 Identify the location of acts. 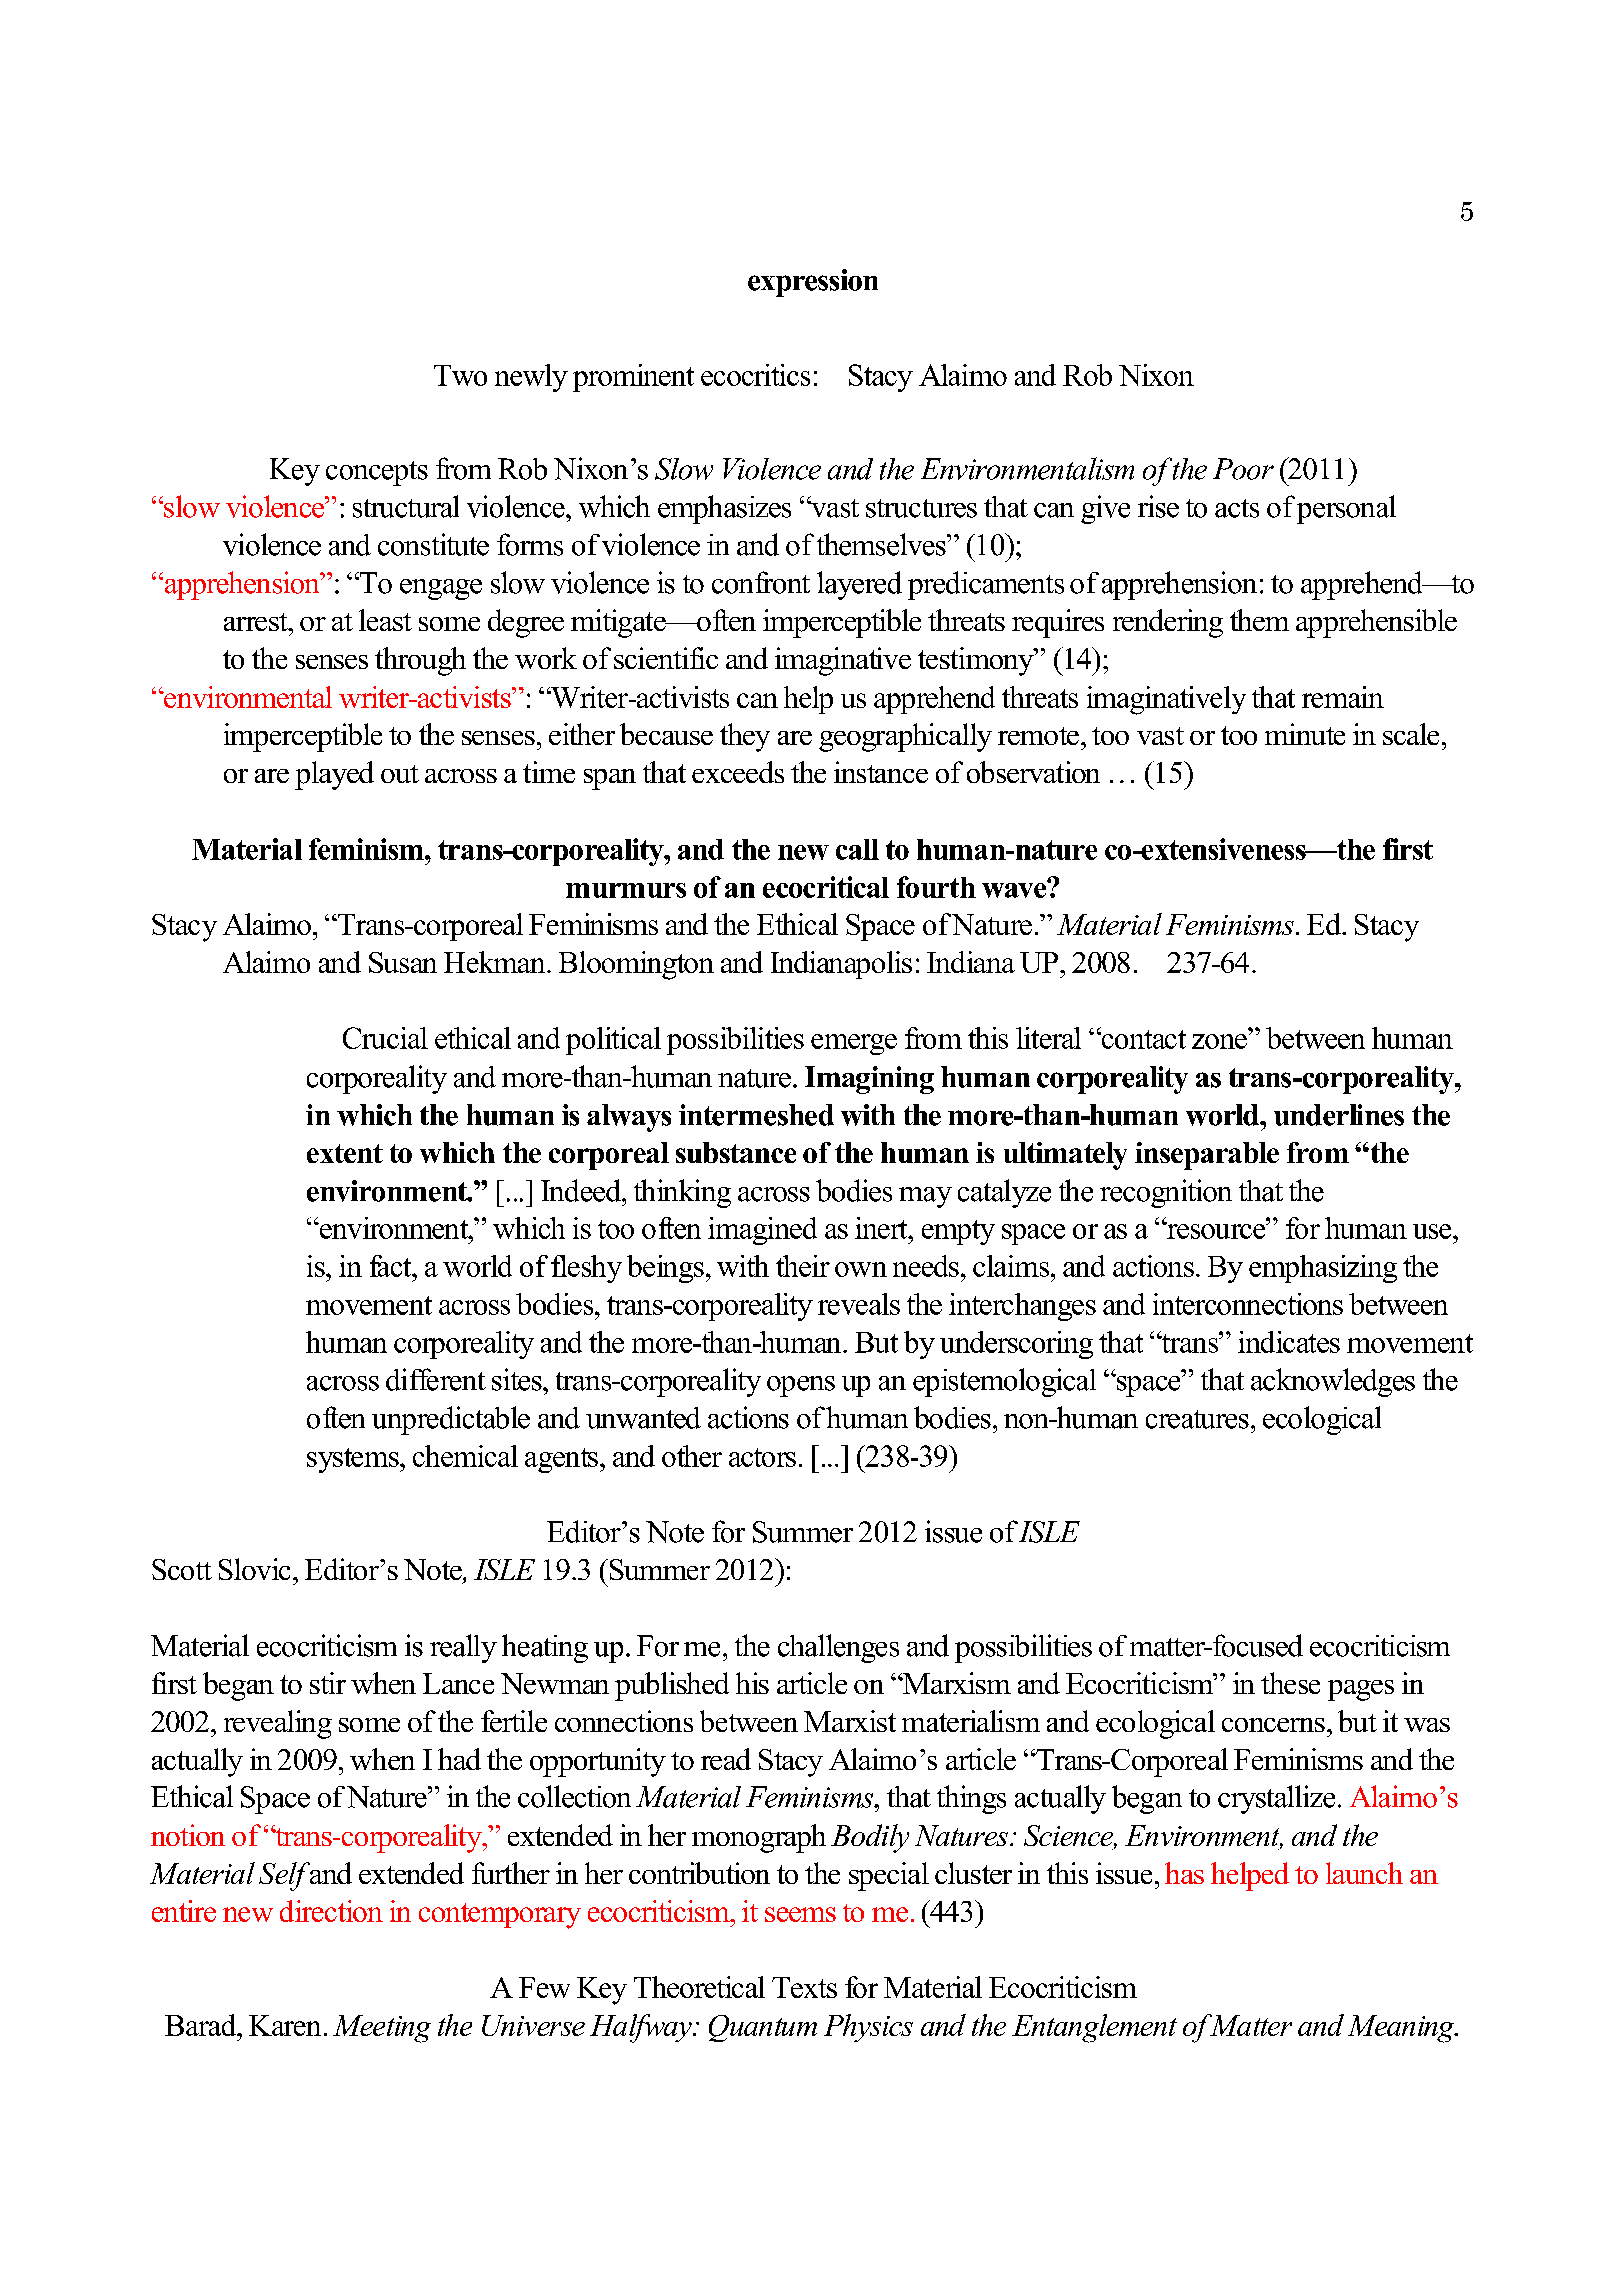
(1237, 508).
